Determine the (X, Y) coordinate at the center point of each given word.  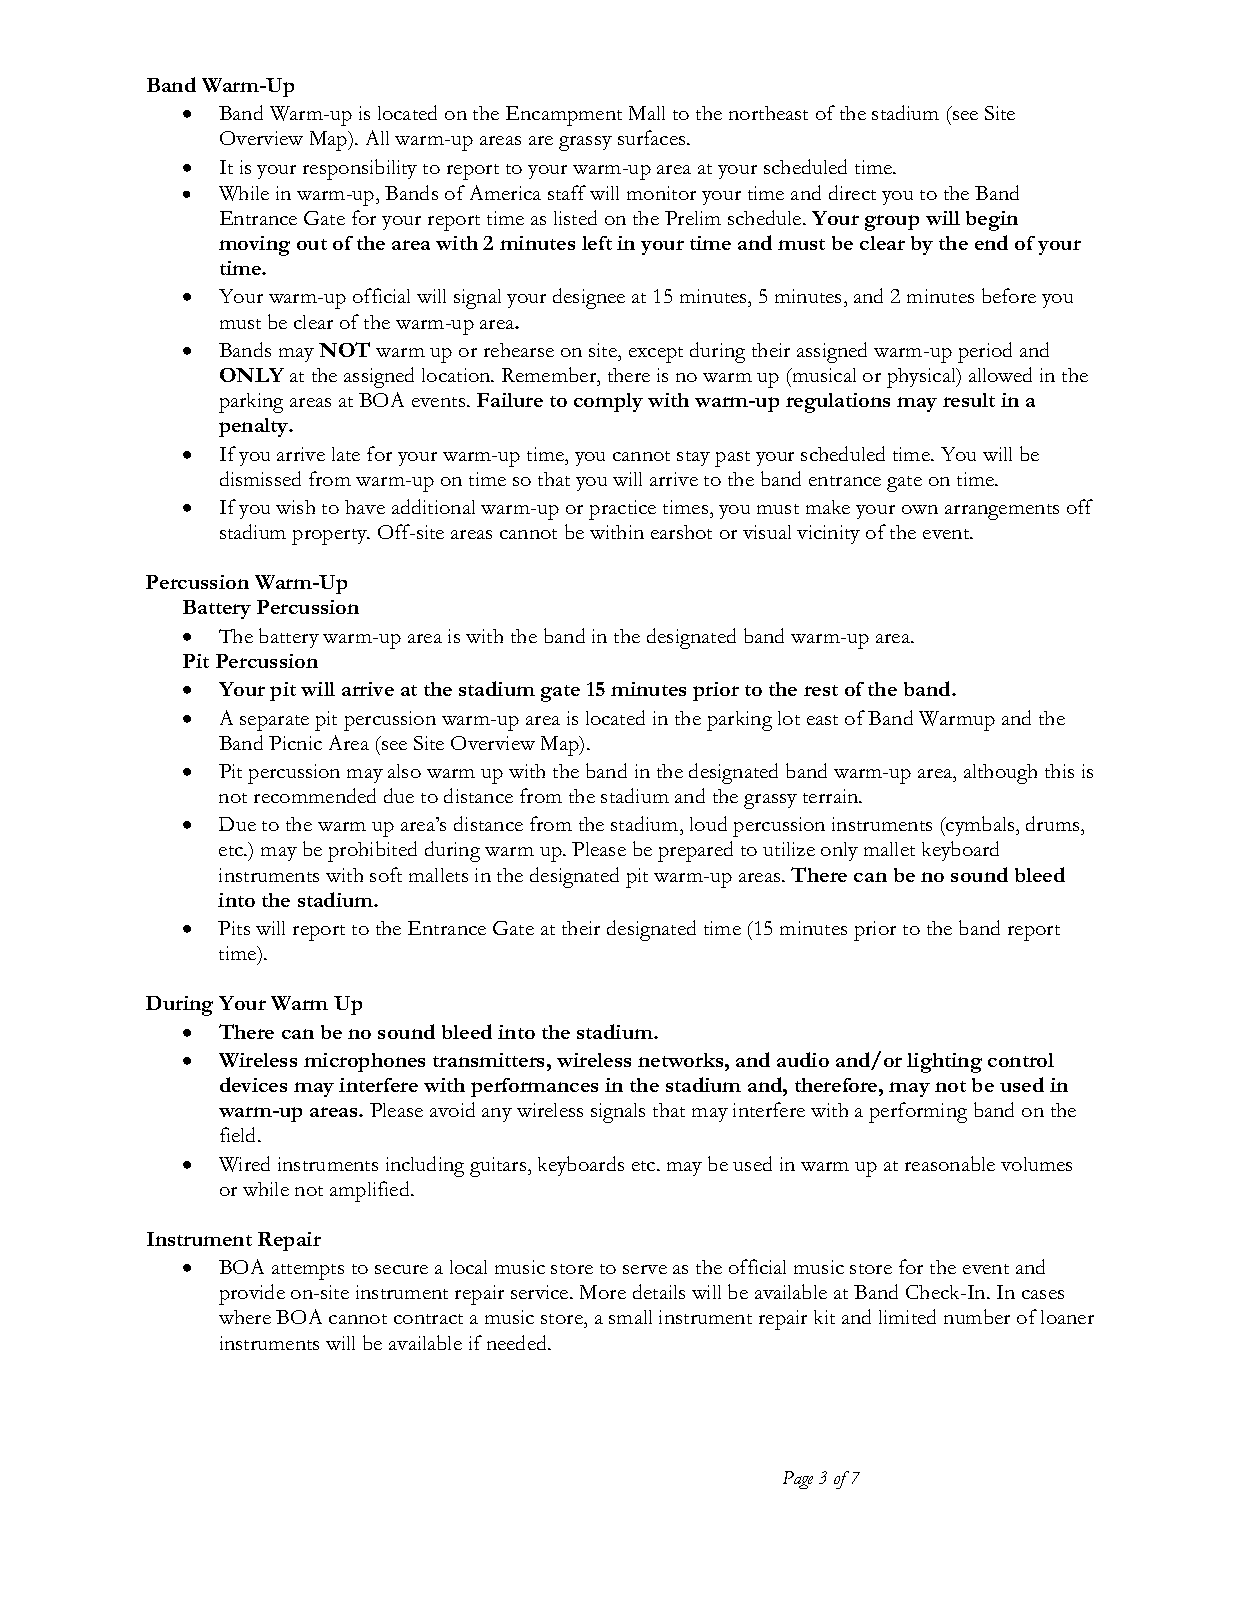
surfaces (653, 137)
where (245, 1317)
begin (992, 221)
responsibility (360, 169)
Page (798, 1480)
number (977, 1316)
